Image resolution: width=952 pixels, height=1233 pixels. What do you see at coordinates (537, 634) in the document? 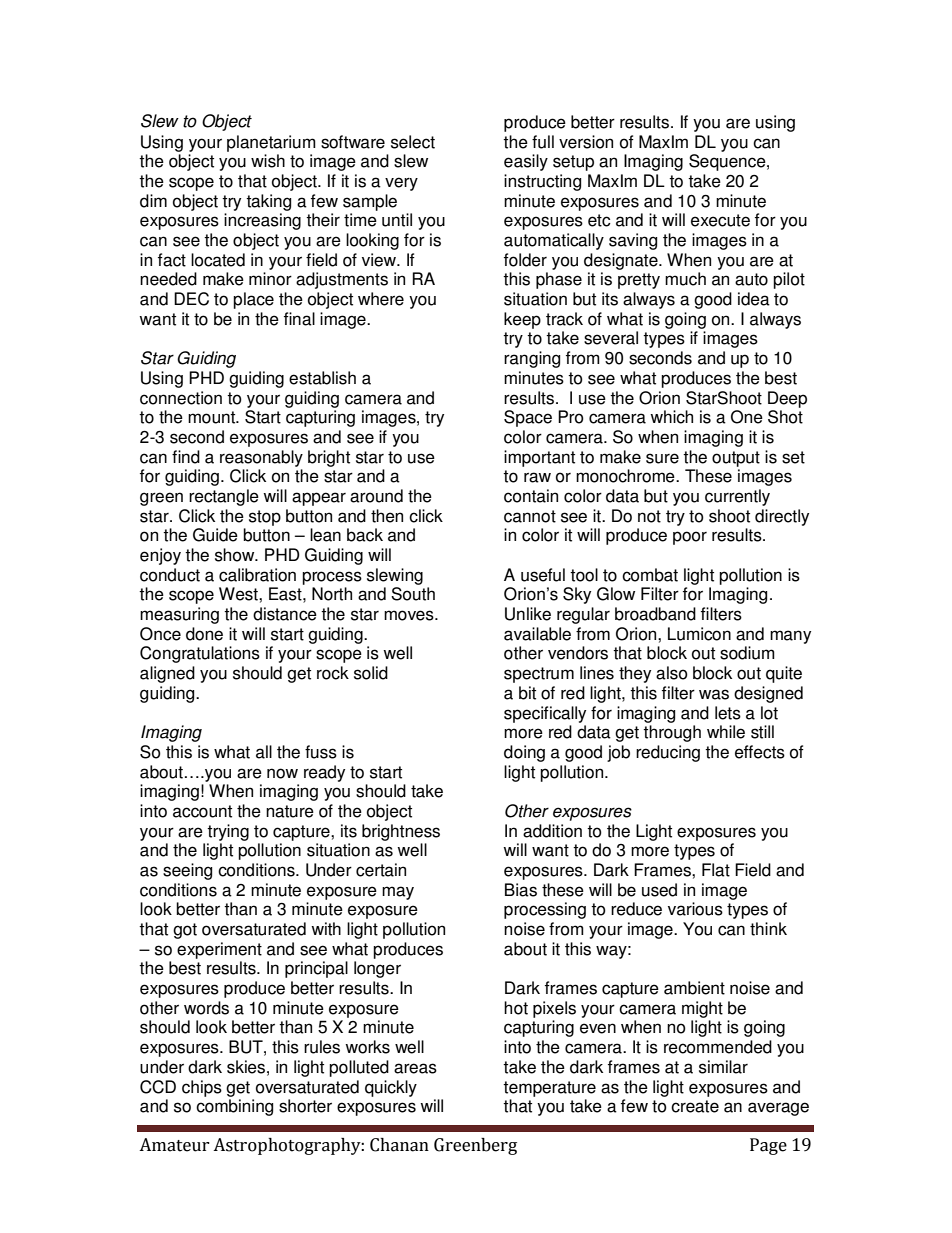
I see `available` at bounding box center [537, 634].
